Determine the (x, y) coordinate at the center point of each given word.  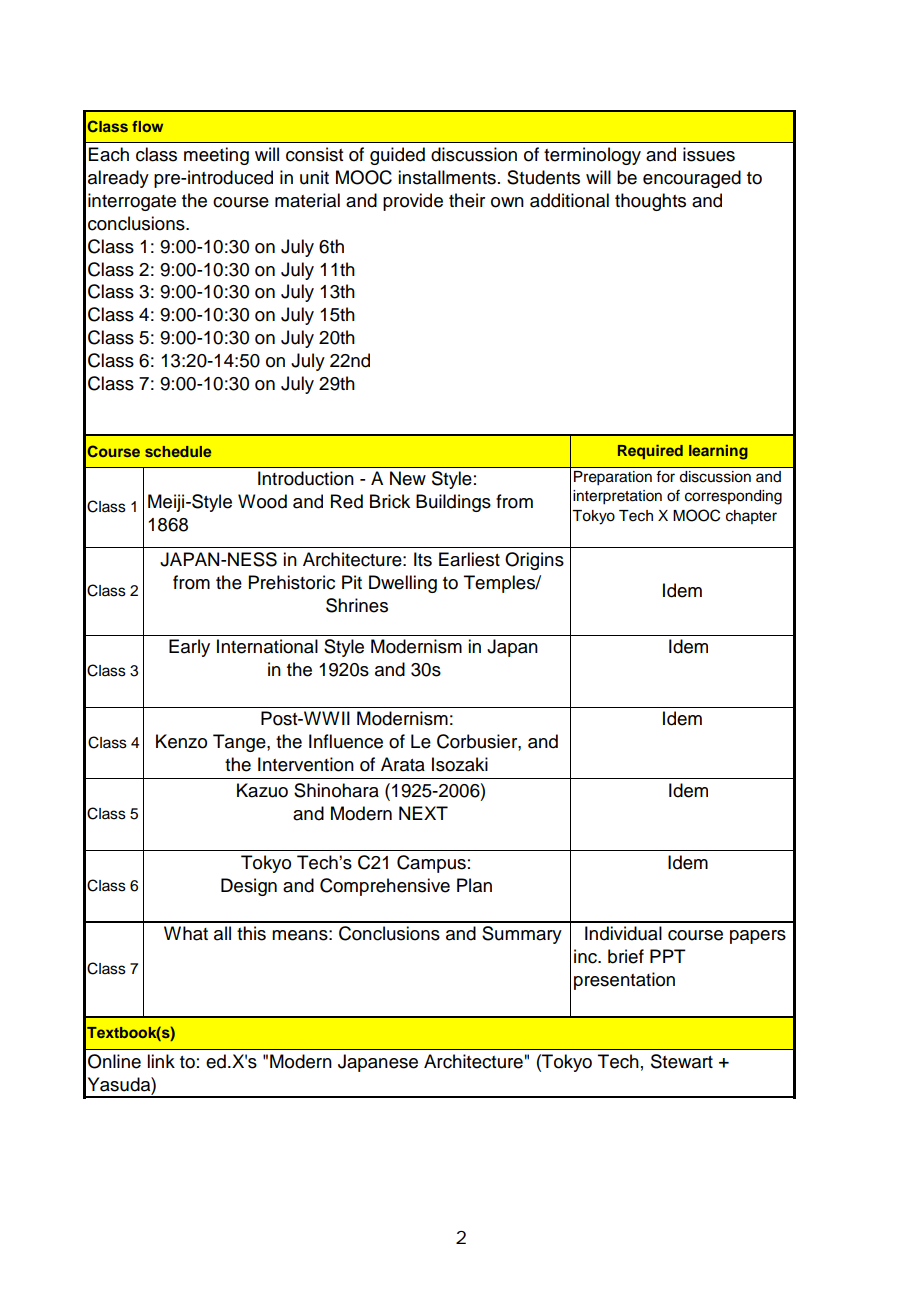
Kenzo (181, 741)
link (161, 1061)
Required (650, 452)
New (408, 478)
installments (447, 177)
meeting (216, 156)
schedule (178, 451)
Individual (623, 933)
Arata (403, 764)
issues (709, 154)
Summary (522, 935)
